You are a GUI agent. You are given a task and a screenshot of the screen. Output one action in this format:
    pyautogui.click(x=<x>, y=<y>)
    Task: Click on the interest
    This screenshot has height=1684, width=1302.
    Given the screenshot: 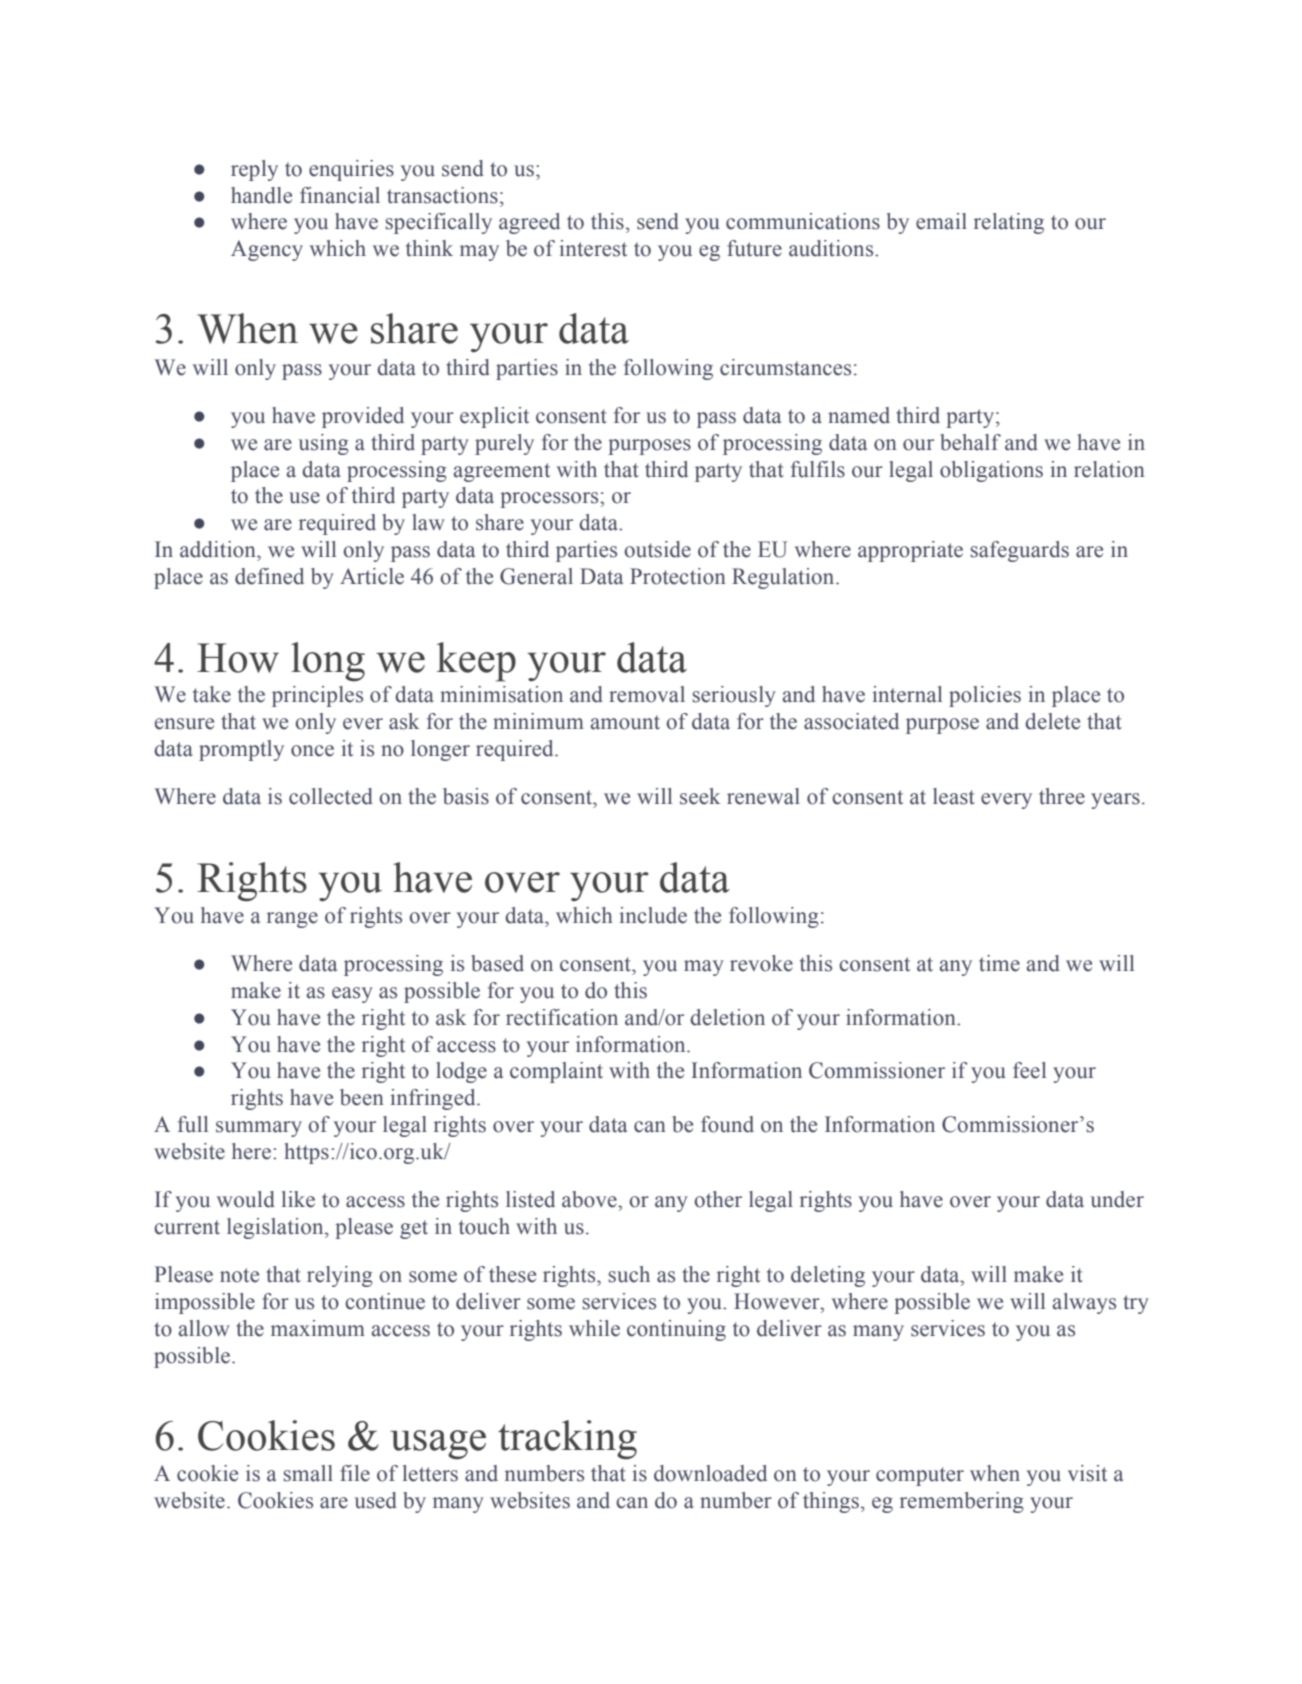 What is the action you would take?
    pyautogui.click(x=593, y=248)
